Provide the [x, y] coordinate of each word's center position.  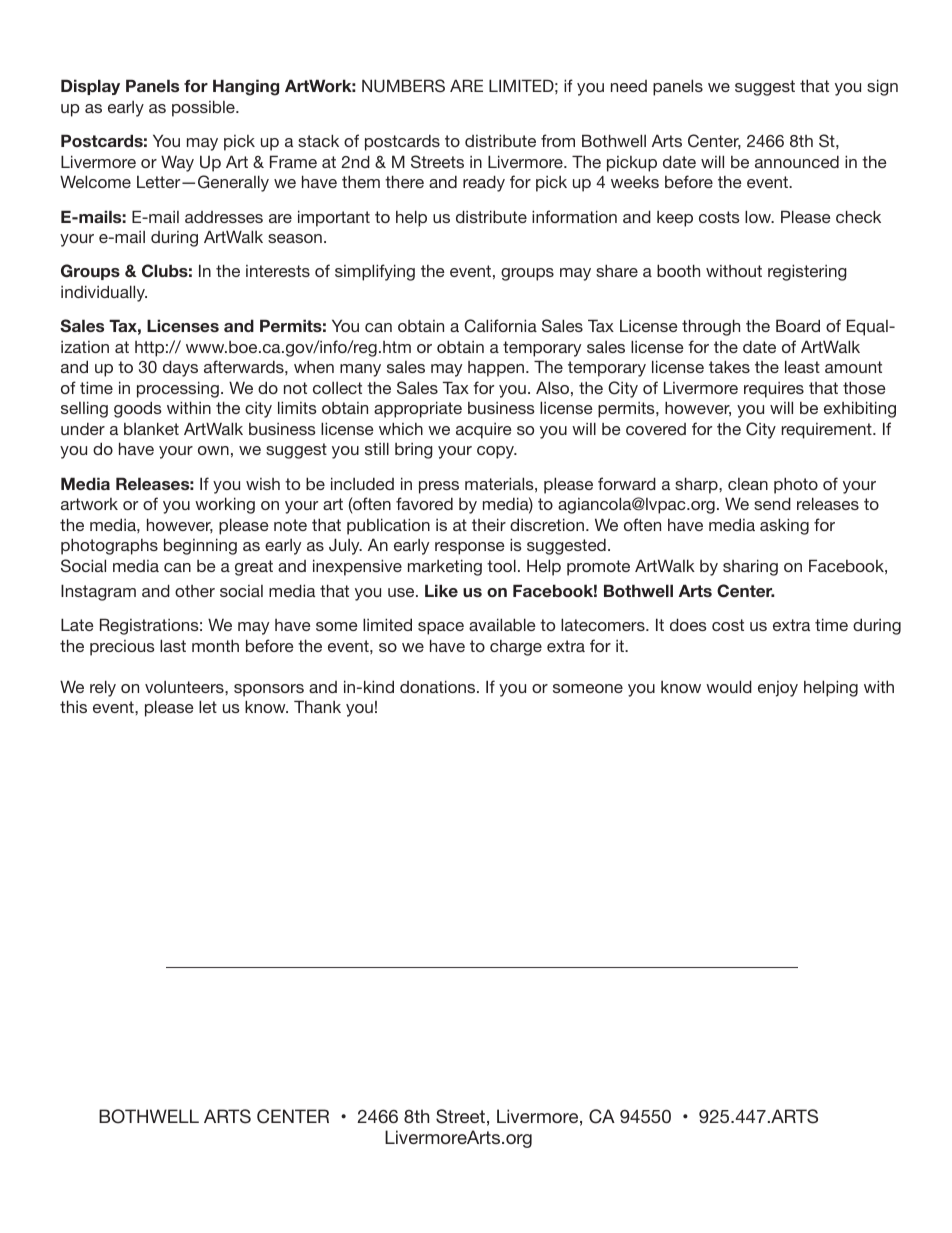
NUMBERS [403, 86]
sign [882, 87]
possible [204, 108]
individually [104, 293]
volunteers [185, 687]
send [772, 503]
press [439, 487]
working [225, 505]
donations [439, 686]
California [500, 326]
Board [798, 325]
